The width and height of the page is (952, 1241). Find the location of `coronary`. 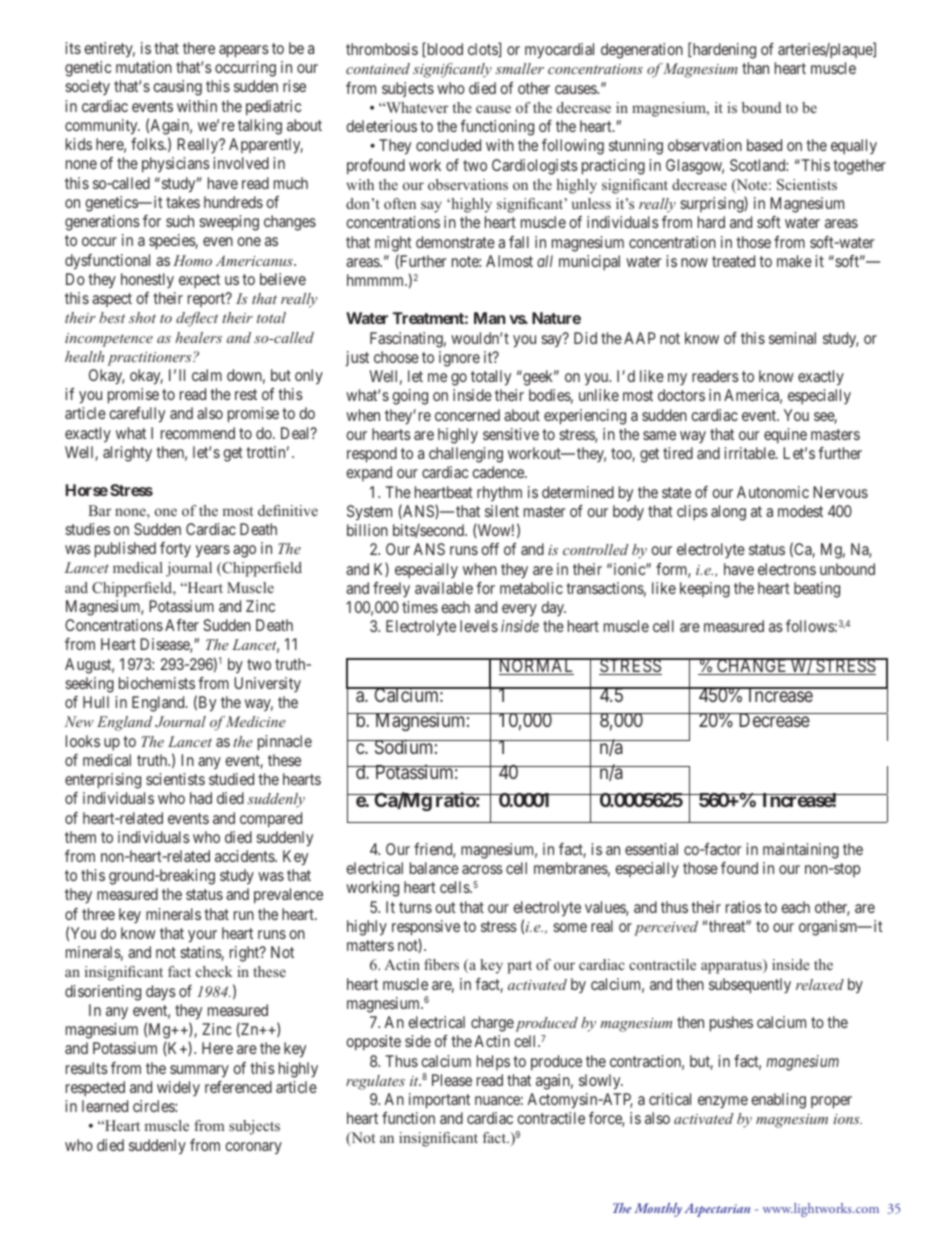

coronary is located at coordinates (253, 1148).
